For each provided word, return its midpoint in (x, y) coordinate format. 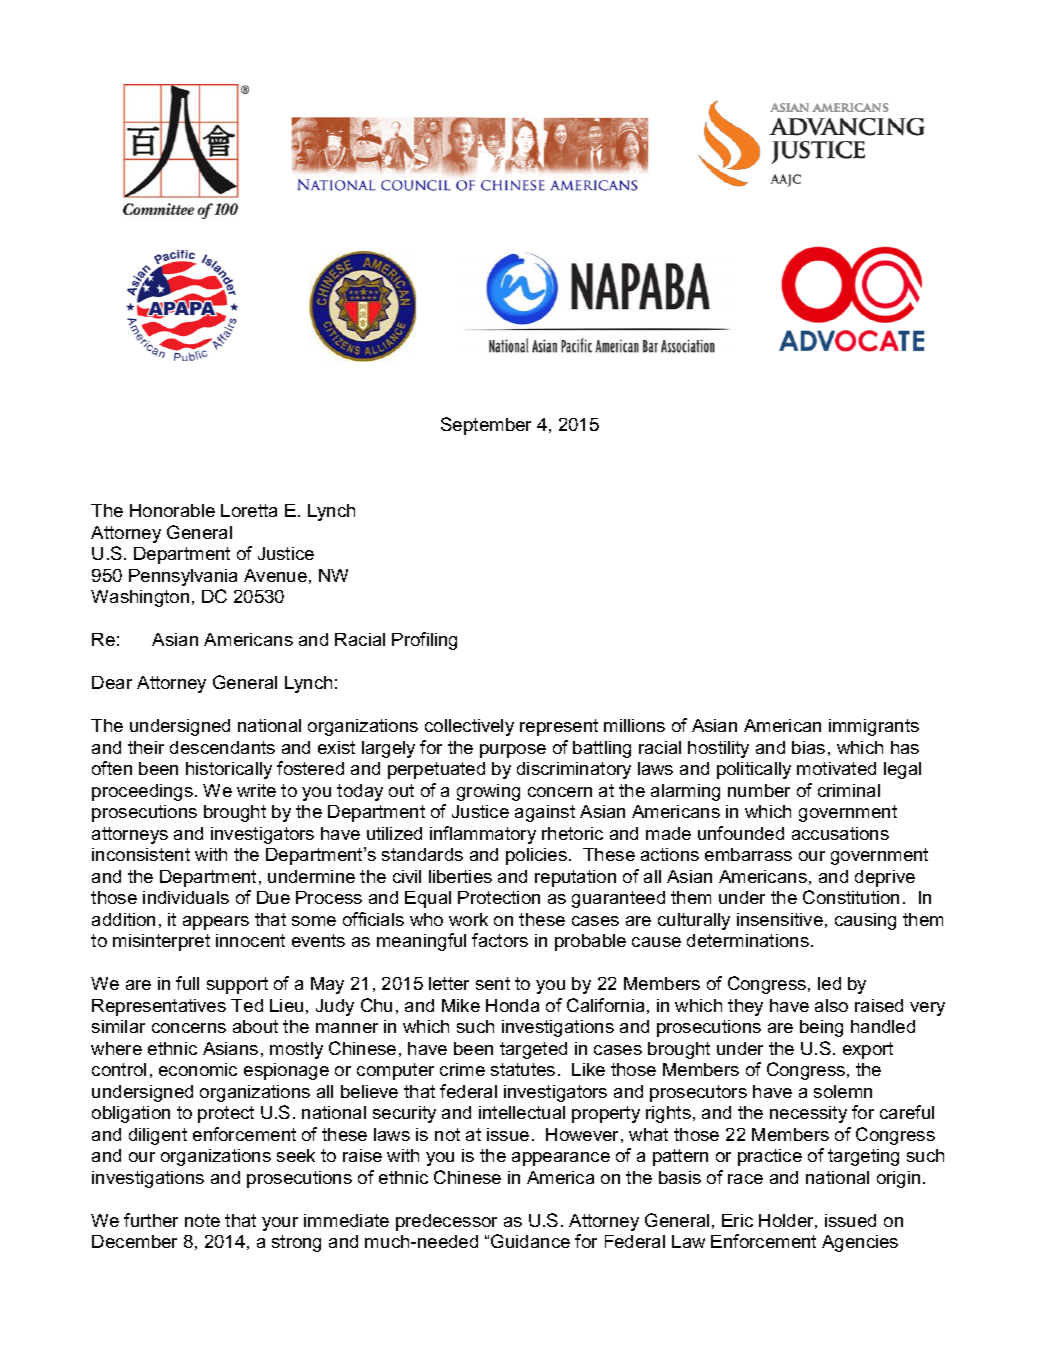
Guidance (530, 1241)
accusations (840, 833)
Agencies (860, 1243)
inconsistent (141, 854)
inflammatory (483, 835)
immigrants (874, 727)
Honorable (172, 510)
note (202, 1220)
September (486, 426)
